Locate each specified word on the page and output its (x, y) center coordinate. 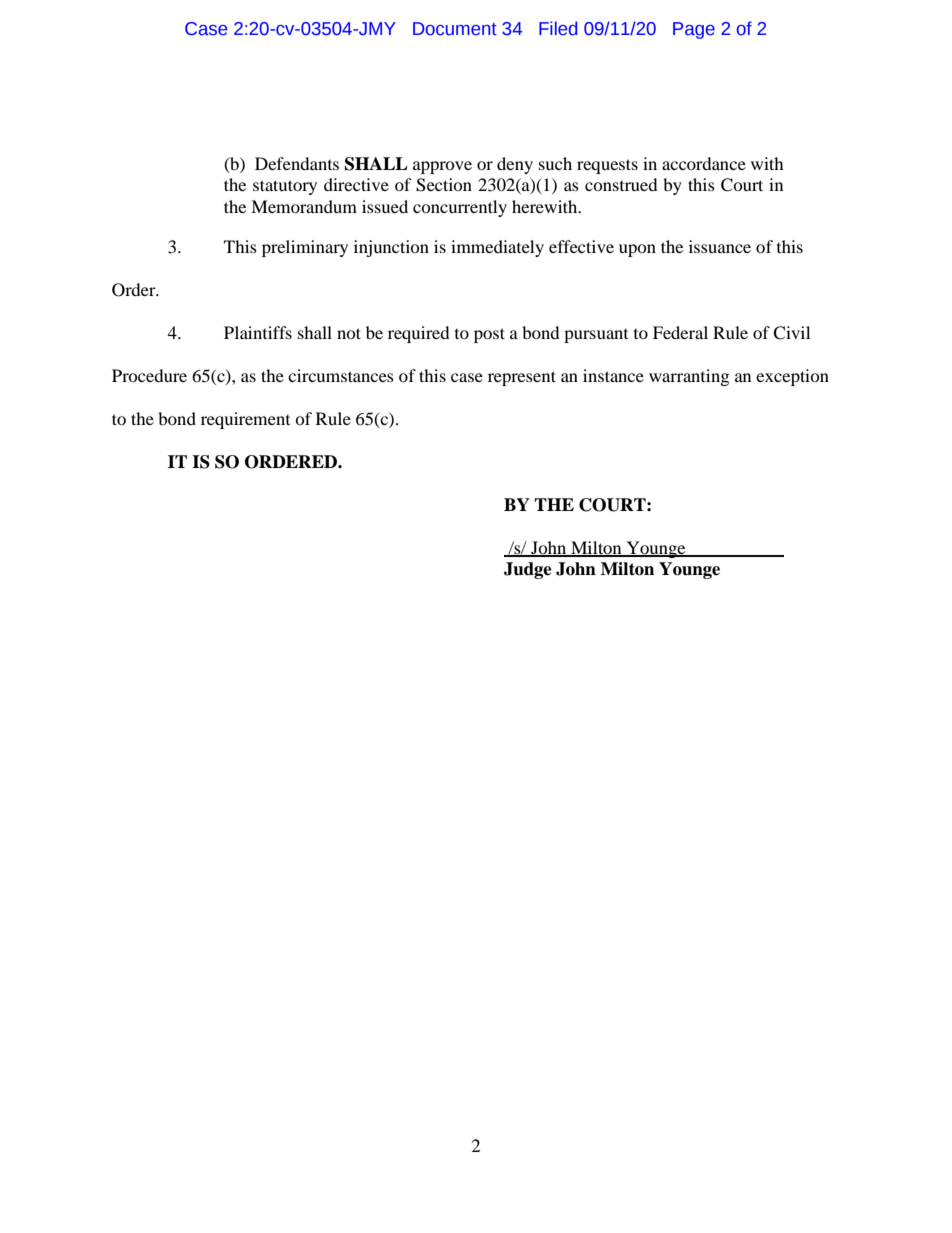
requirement (245, 420)
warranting (689, 377)
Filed (558, 28)
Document (455, 29)
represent (522, 378)
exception (792, 377)
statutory (285, 187)
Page (694, 30)
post (489, 335)
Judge (528, 570)
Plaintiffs (258, 332)
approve (442, 167)
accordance (704, 163)
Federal (680, 332)
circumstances (341, 375)
